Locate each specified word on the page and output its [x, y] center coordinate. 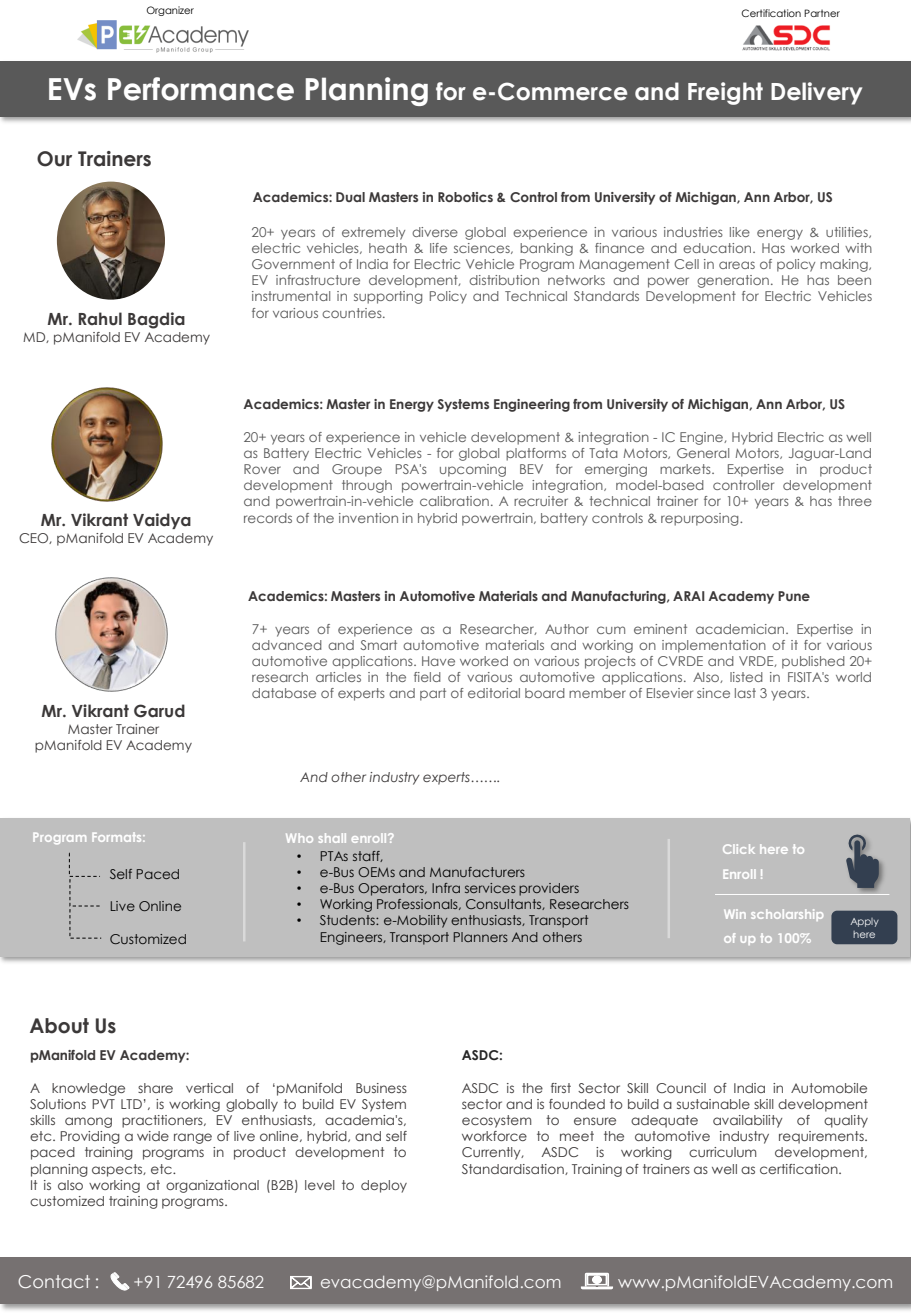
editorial [494, 693]
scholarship [787, 915]
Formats [118, 837]
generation [733, 281]
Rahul [100, 319]
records [268, 518]
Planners [480, 937]
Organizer [170, 11]
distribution [504, 280]
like [740, 232]
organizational [212, 1186]
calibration [454, 501]
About [59, 1026]
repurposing [701, 519]
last [745, 693]
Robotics [465, 197]
